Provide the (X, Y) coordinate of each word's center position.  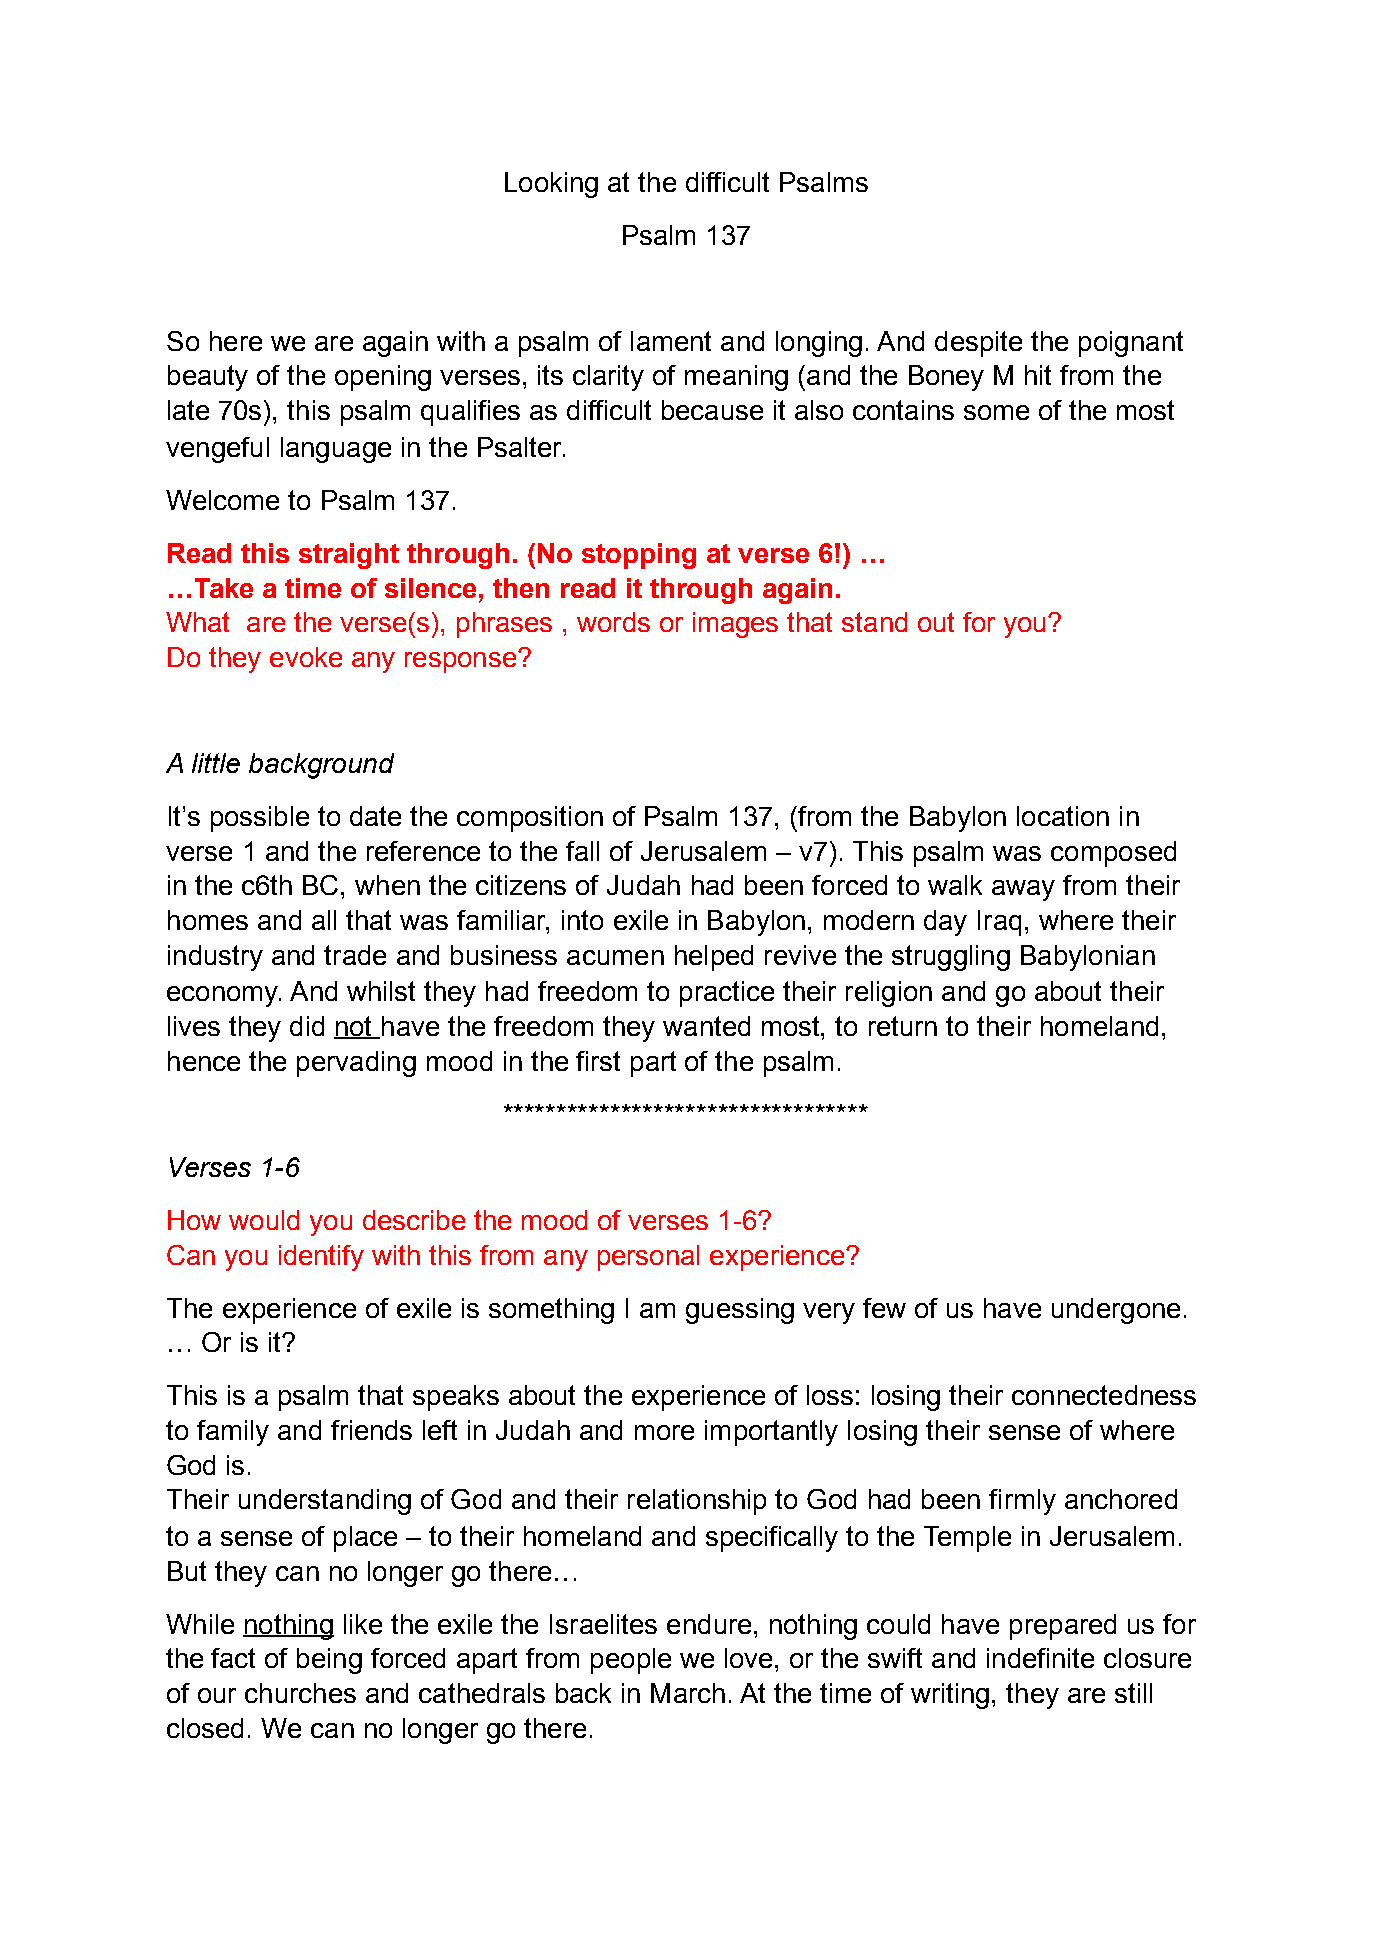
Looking (551, 185)
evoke (306, 657)
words (613, 622)
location (1063, 816)
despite (978, 344)
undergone (1116, 1311)
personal (648, 1258)
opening (383, 378)
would (264, 1220)
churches (300, 1693)
